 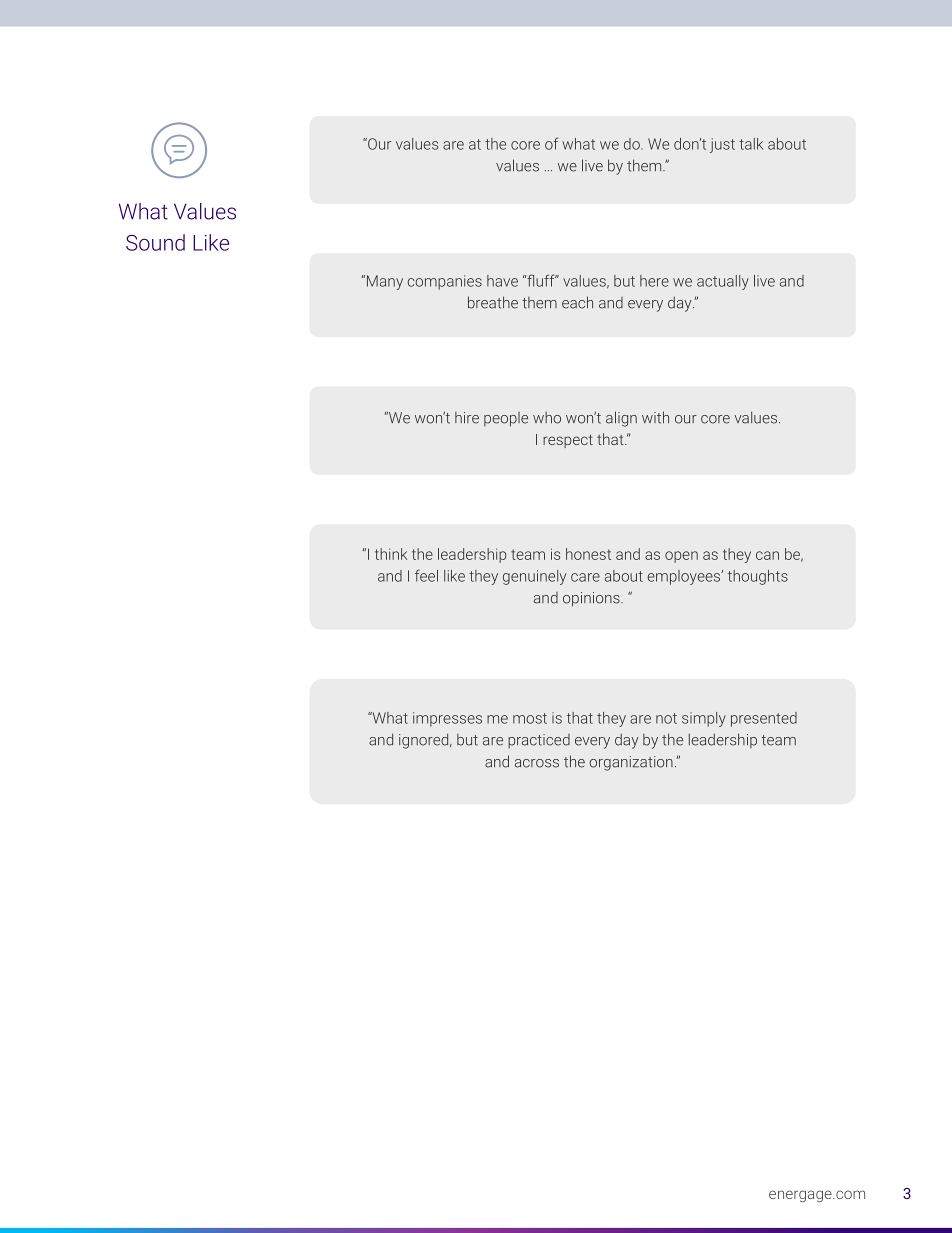 What do you see at coordinates (722, 145) in the document?
I see `just` at bounding box center [722, 145].
